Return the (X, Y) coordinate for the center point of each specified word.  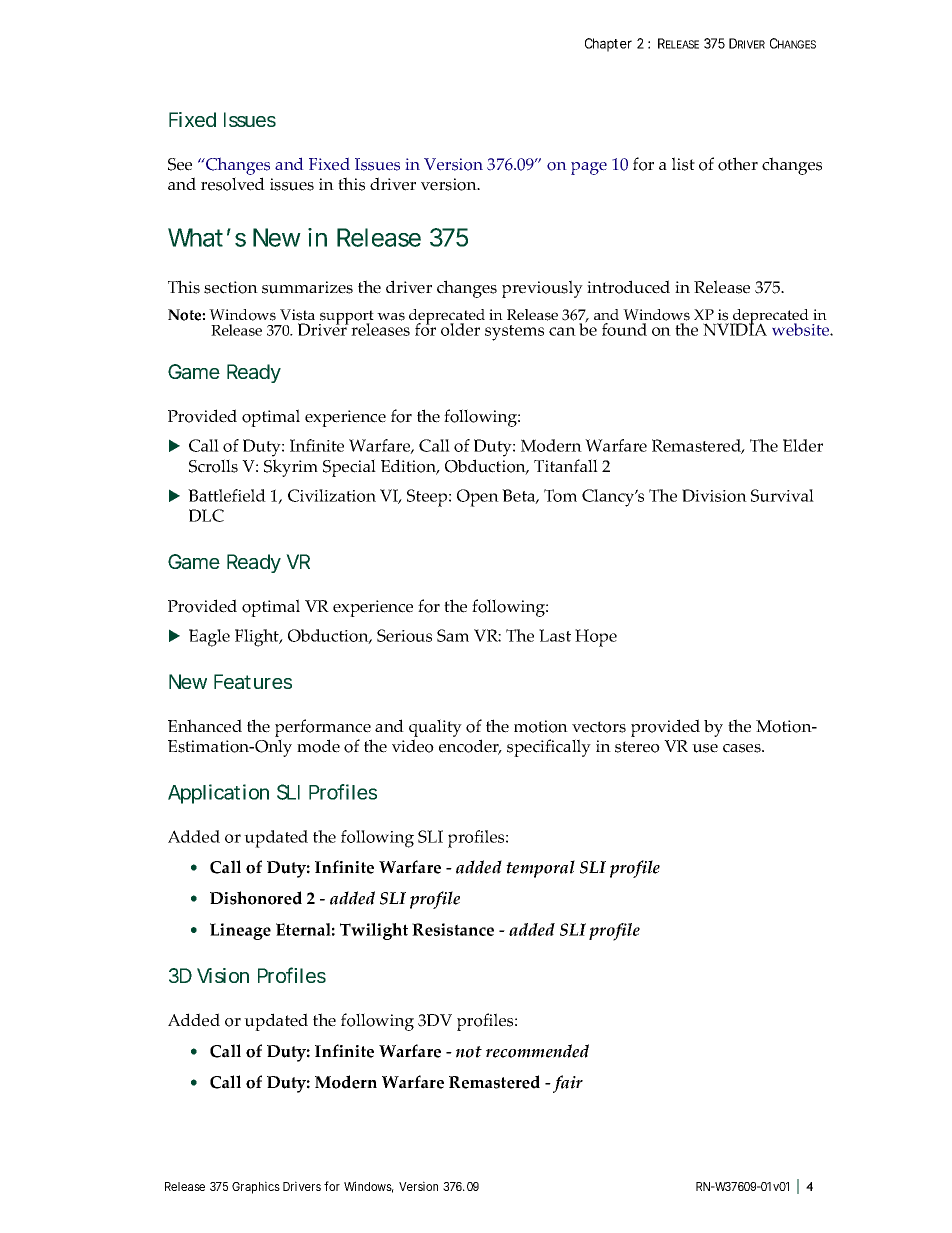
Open (478, 498)
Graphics (256, 1187)
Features (253, 682)
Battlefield (227, 495)
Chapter (608, 45)
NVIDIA (735, 328)
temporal (540, 869)
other (738, 164)
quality (435, 728)
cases (743, 748)
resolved (233, 184)
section (231, 287)
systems (514, 333)
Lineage (240, 931)
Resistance (453, 929)
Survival (782, 495)
